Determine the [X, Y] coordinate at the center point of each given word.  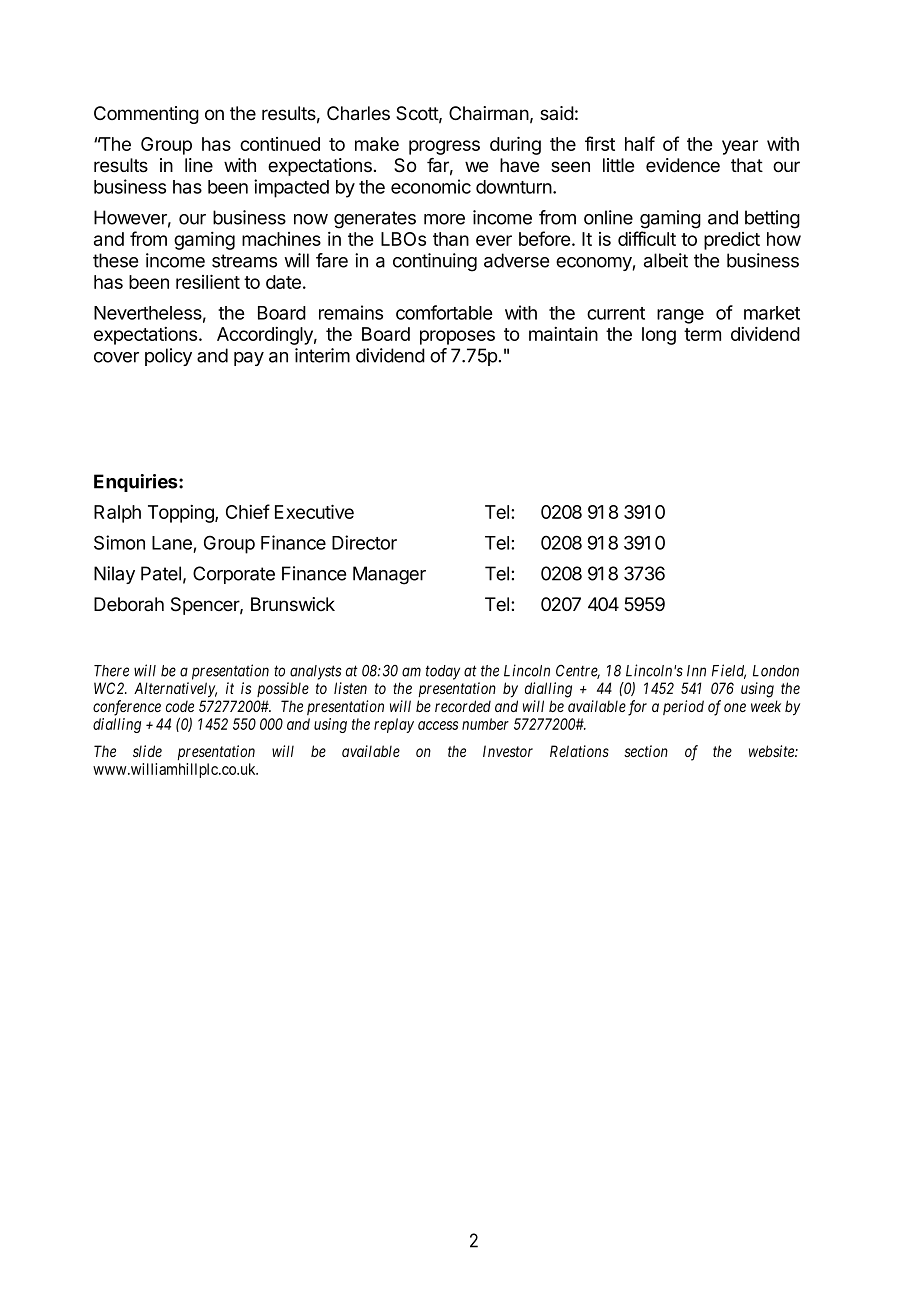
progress [444, 147]
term [702, 334]
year [740, 147]
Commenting [146, 115]
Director [364, 542]
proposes [457, 337]
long [659, 336]
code [180, 706]
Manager [389, 575]
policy [168, 357]
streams [244, 261]
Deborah [129, 604]
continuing [435, 262]
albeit [666, 260]
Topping [182, 514]
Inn [696, 671]
